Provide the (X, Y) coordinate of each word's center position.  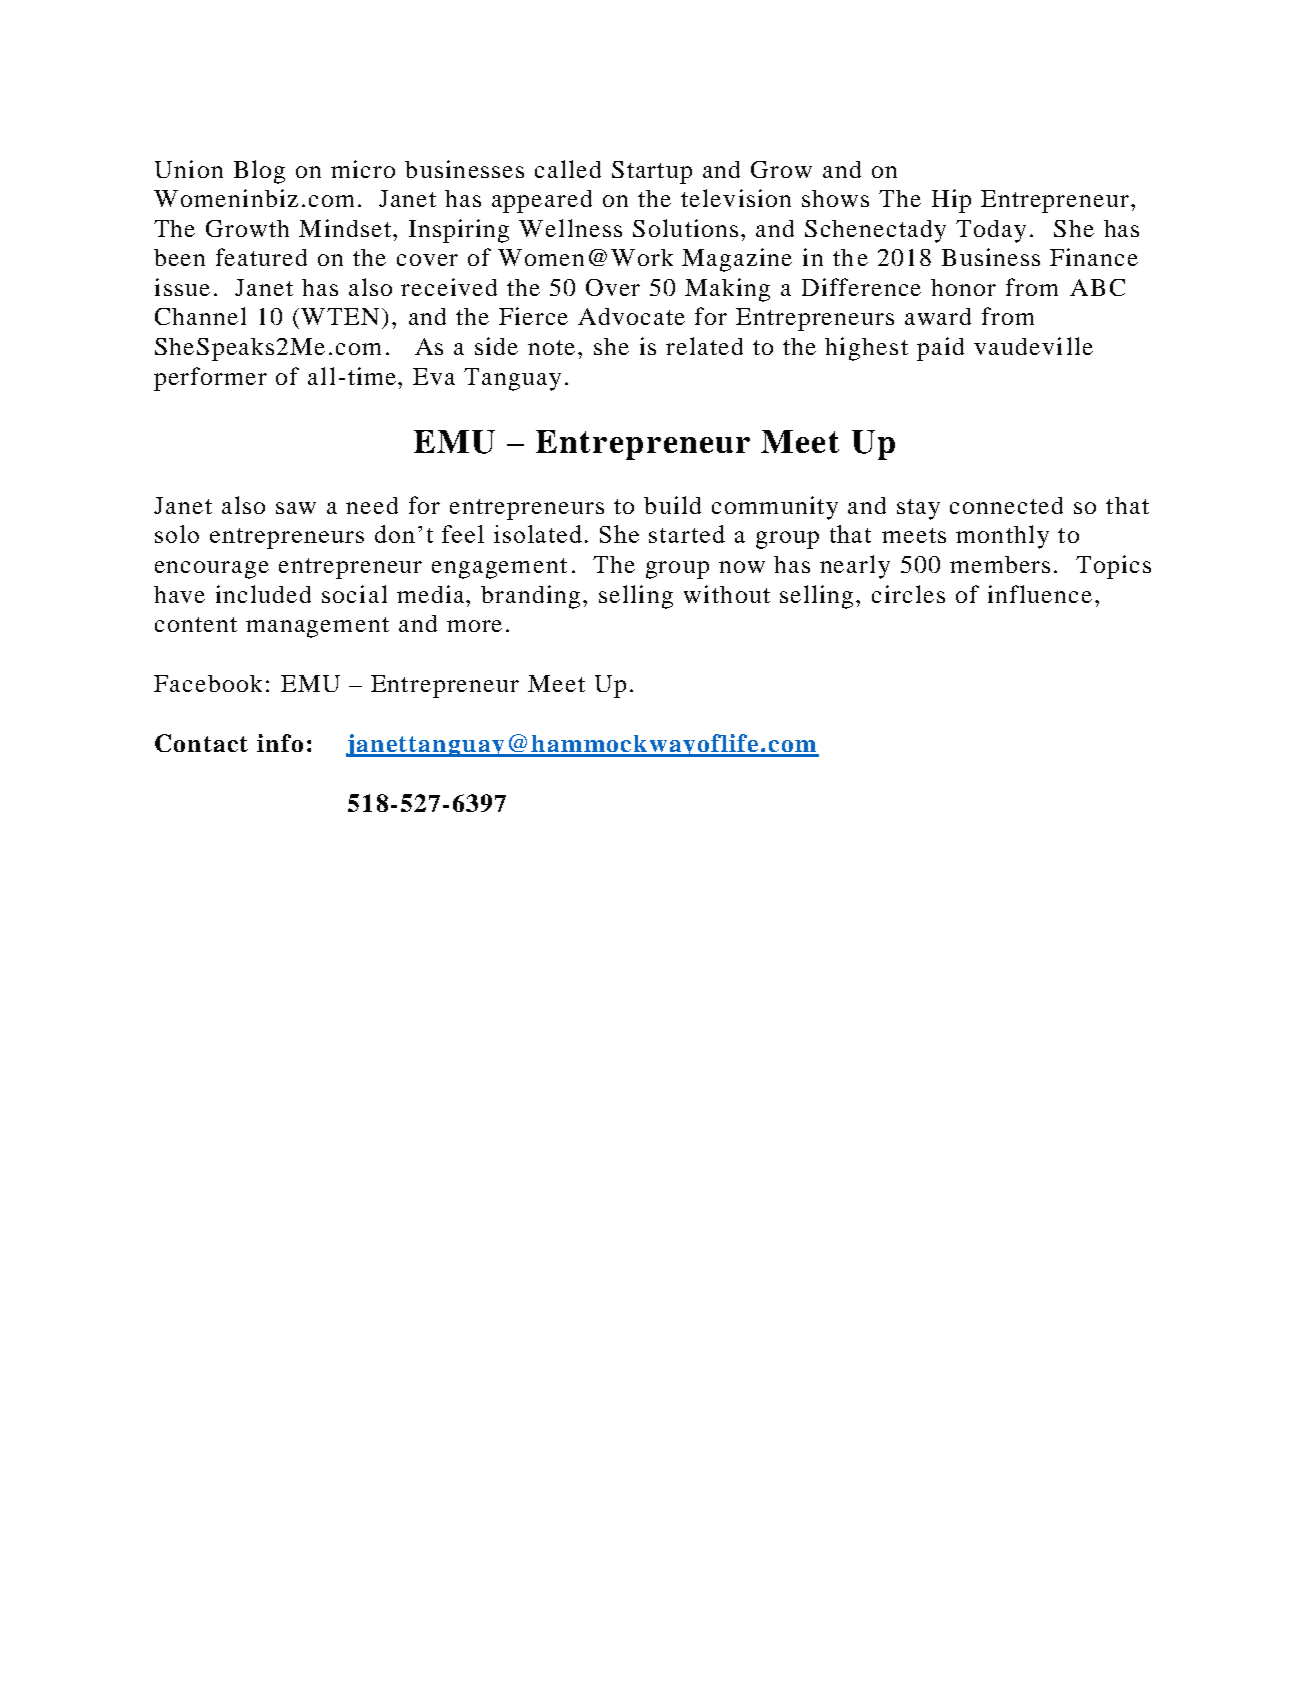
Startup (652, 172)
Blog (259, 172)
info (280, 743)
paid (940, 349)
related (704, 346)
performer (210, 379)
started (687, 534)
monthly (1002, 537)
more (474, 626)
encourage (212, 570)
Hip (951, 201)
